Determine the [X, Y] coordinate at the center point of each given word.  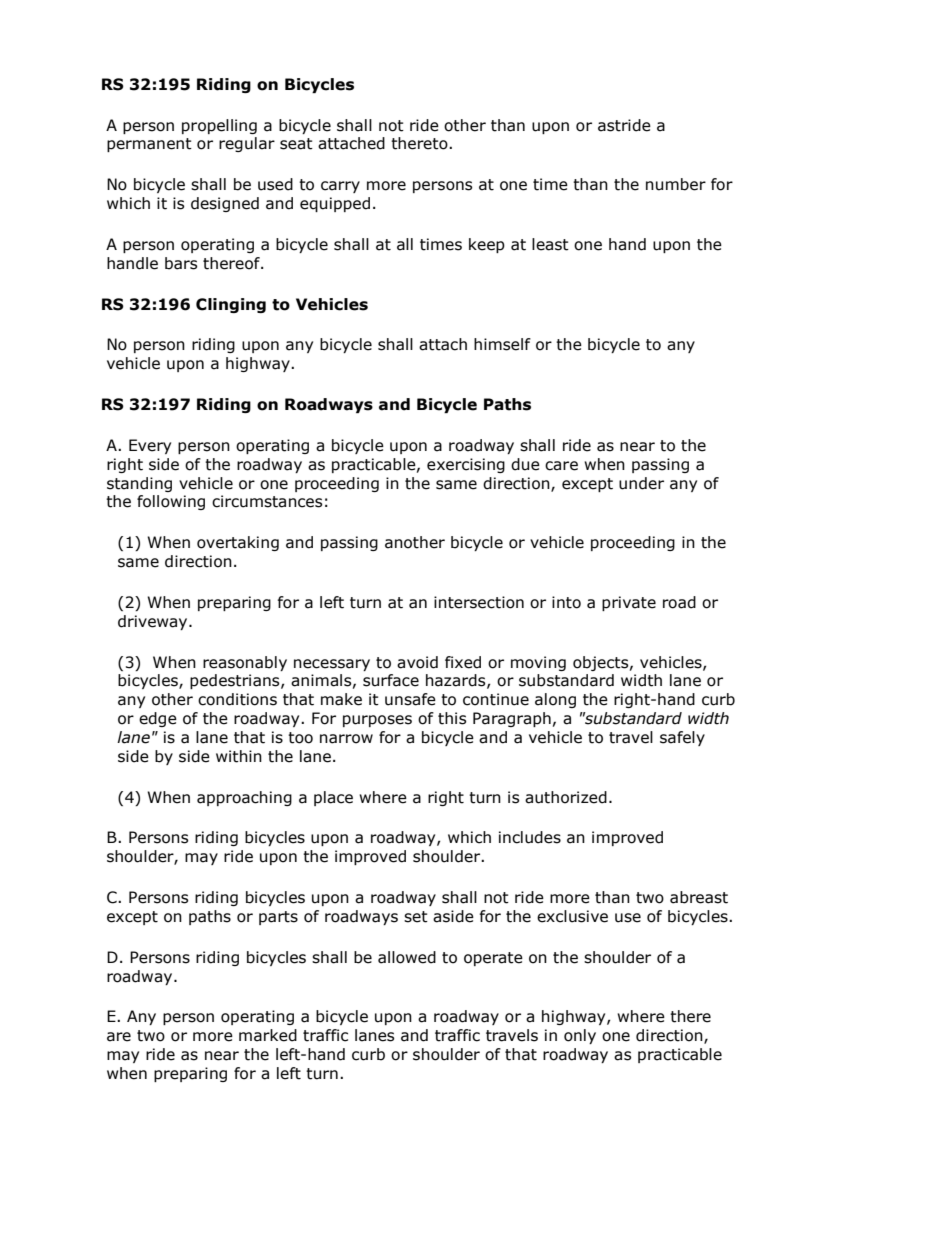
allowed [407, 957]
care [561, 466]
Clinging [231, 305]
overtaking [238, 543]
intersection [479, 602]
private [629, 603]
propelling [219, 126]
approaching [244, 798]
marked [268, 1035]
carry [340, 187]
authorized [566, 797]
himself [502, 344]
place [333, 798]
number [676, 184]
